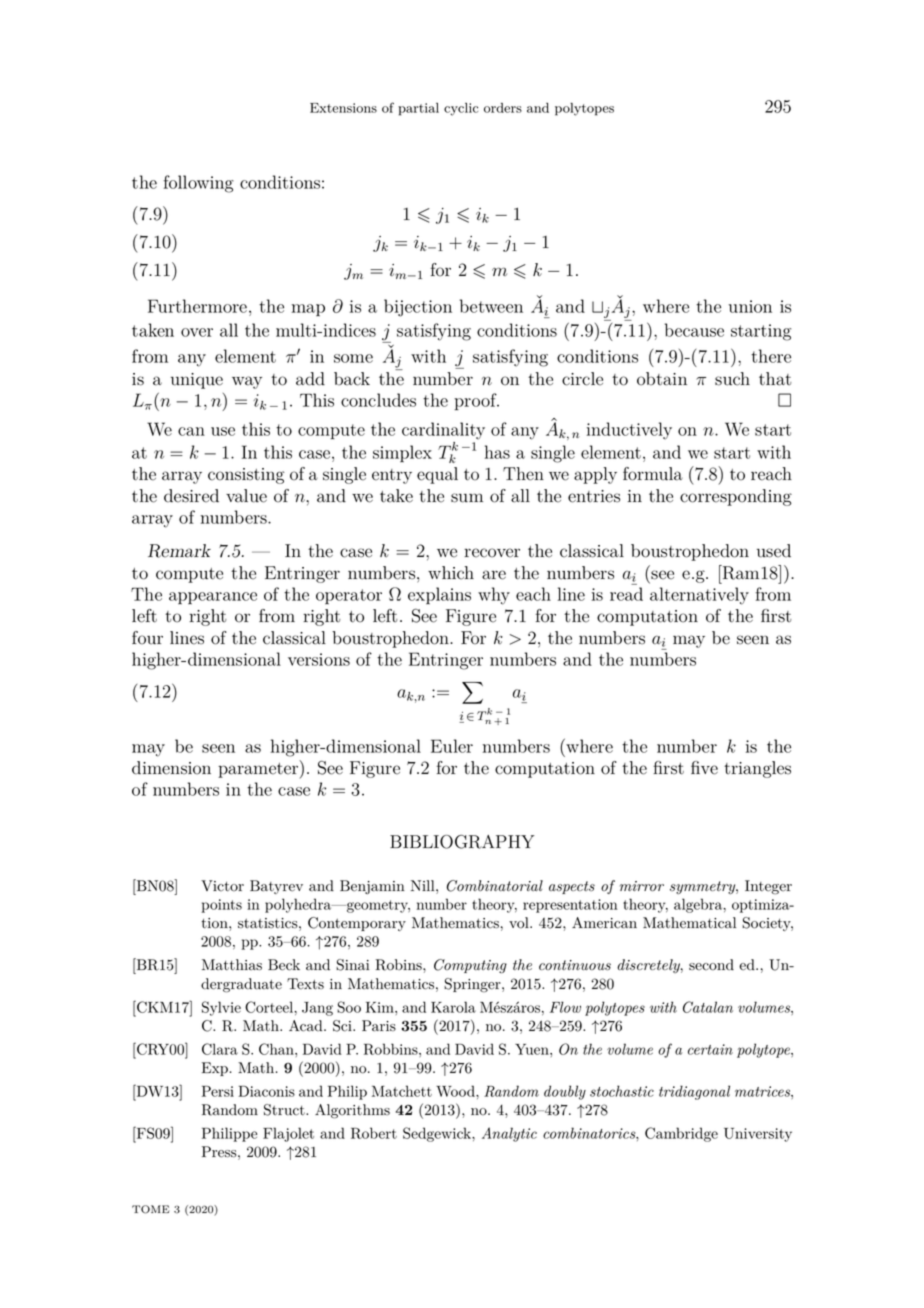 The width and height of the screenshot is (924, 1308). I want to click on TOME, so click(150, 1209).
